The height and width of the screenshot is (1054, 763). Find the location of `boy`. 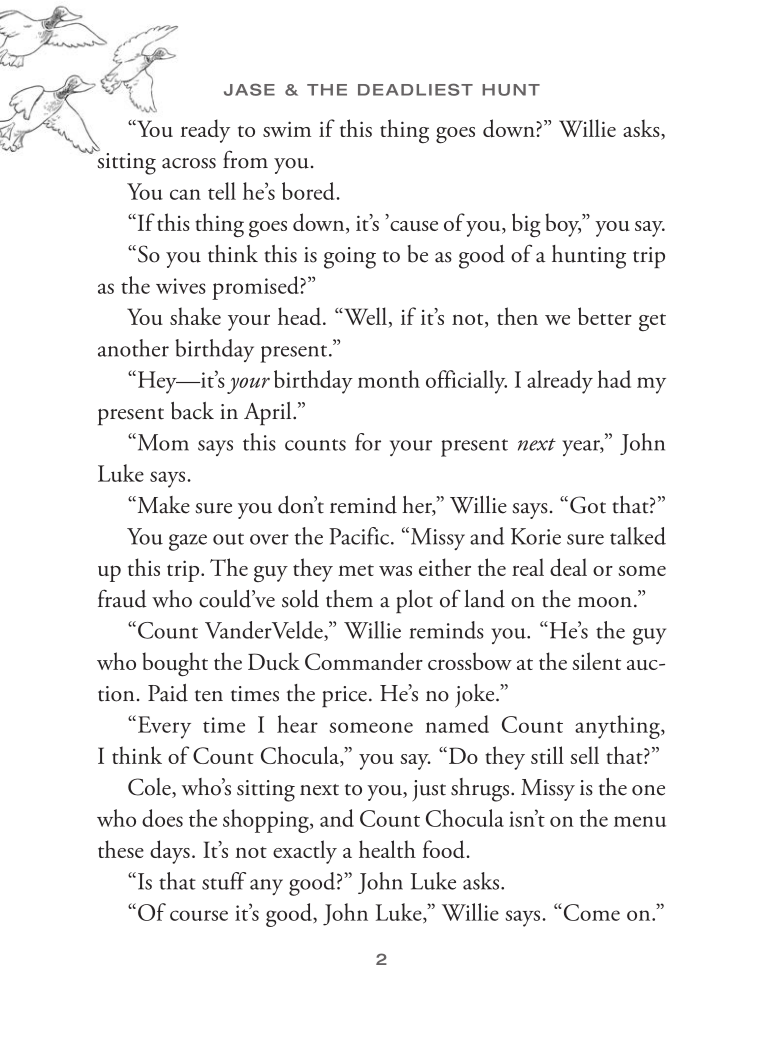

boy is located at coordinates (563, 225).
